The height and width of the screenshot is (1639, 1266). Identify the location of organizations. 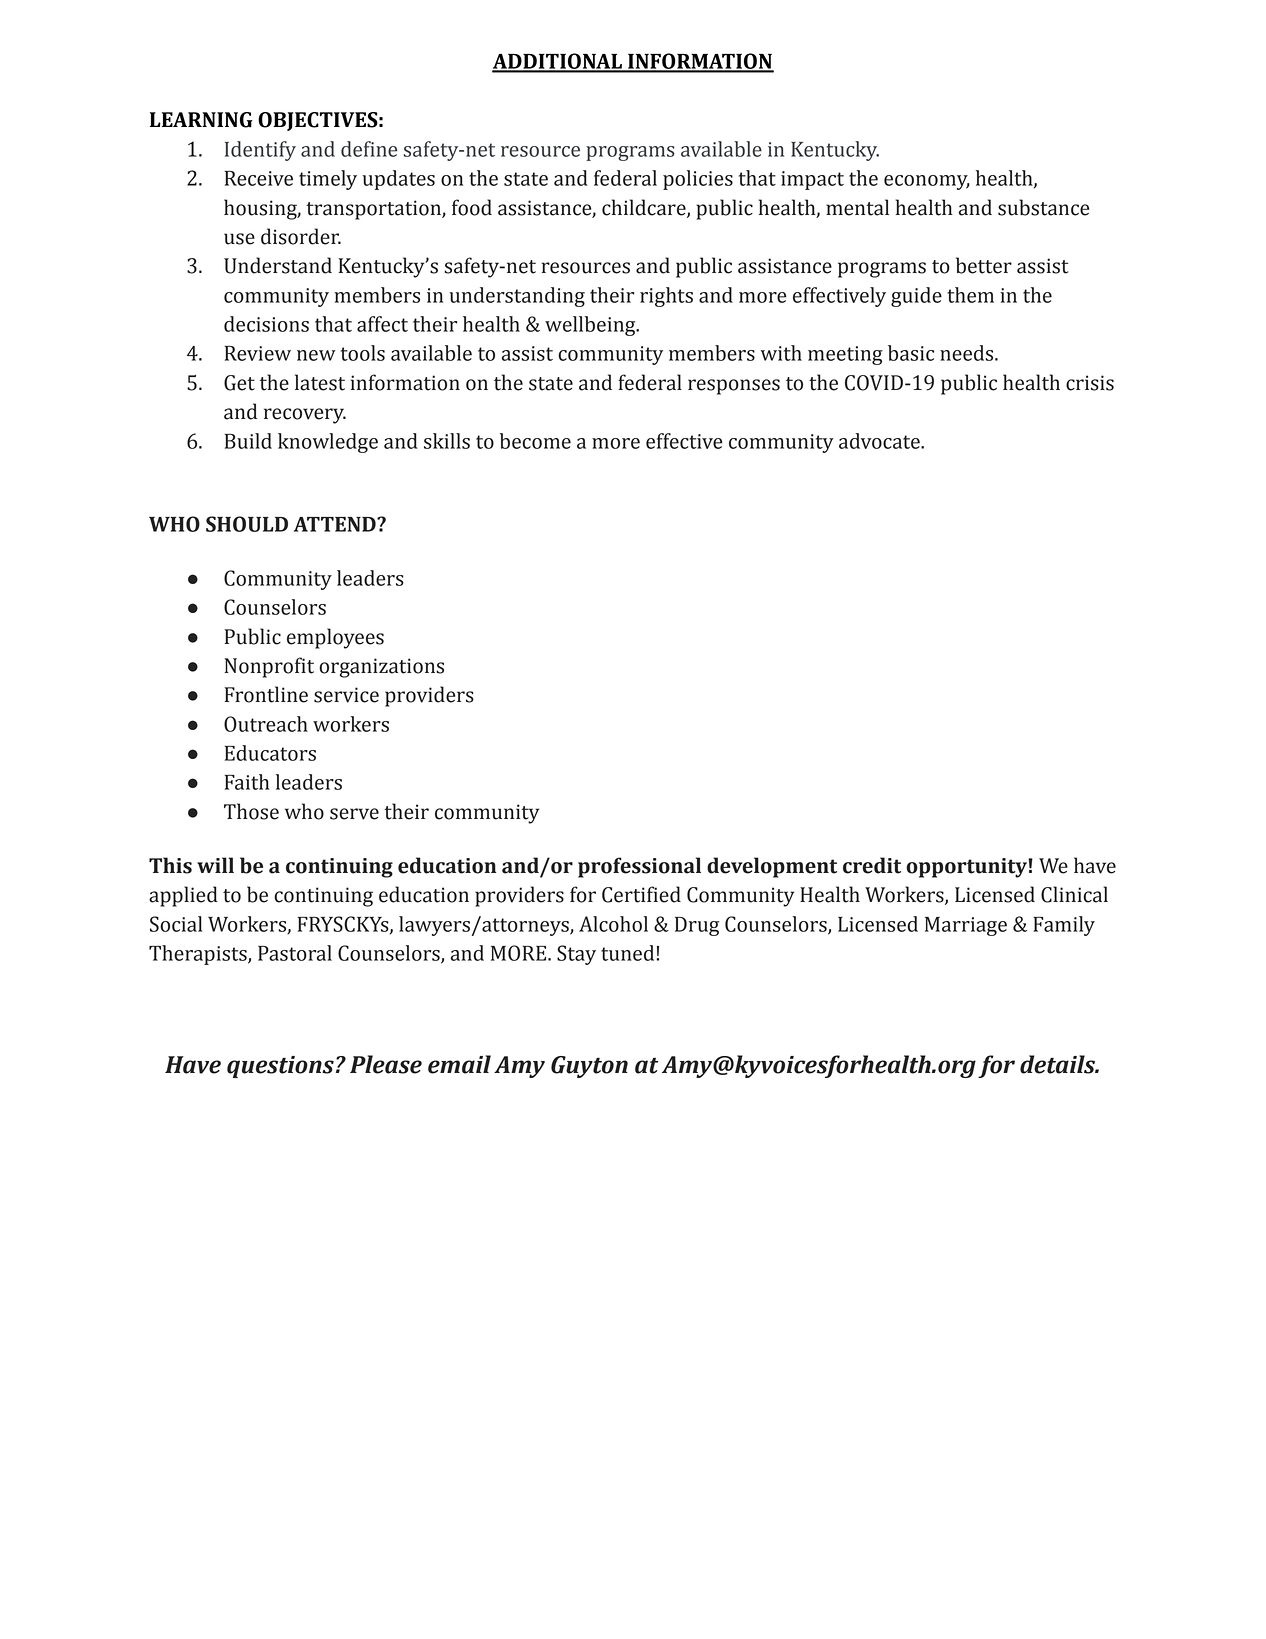
(381, 668).
